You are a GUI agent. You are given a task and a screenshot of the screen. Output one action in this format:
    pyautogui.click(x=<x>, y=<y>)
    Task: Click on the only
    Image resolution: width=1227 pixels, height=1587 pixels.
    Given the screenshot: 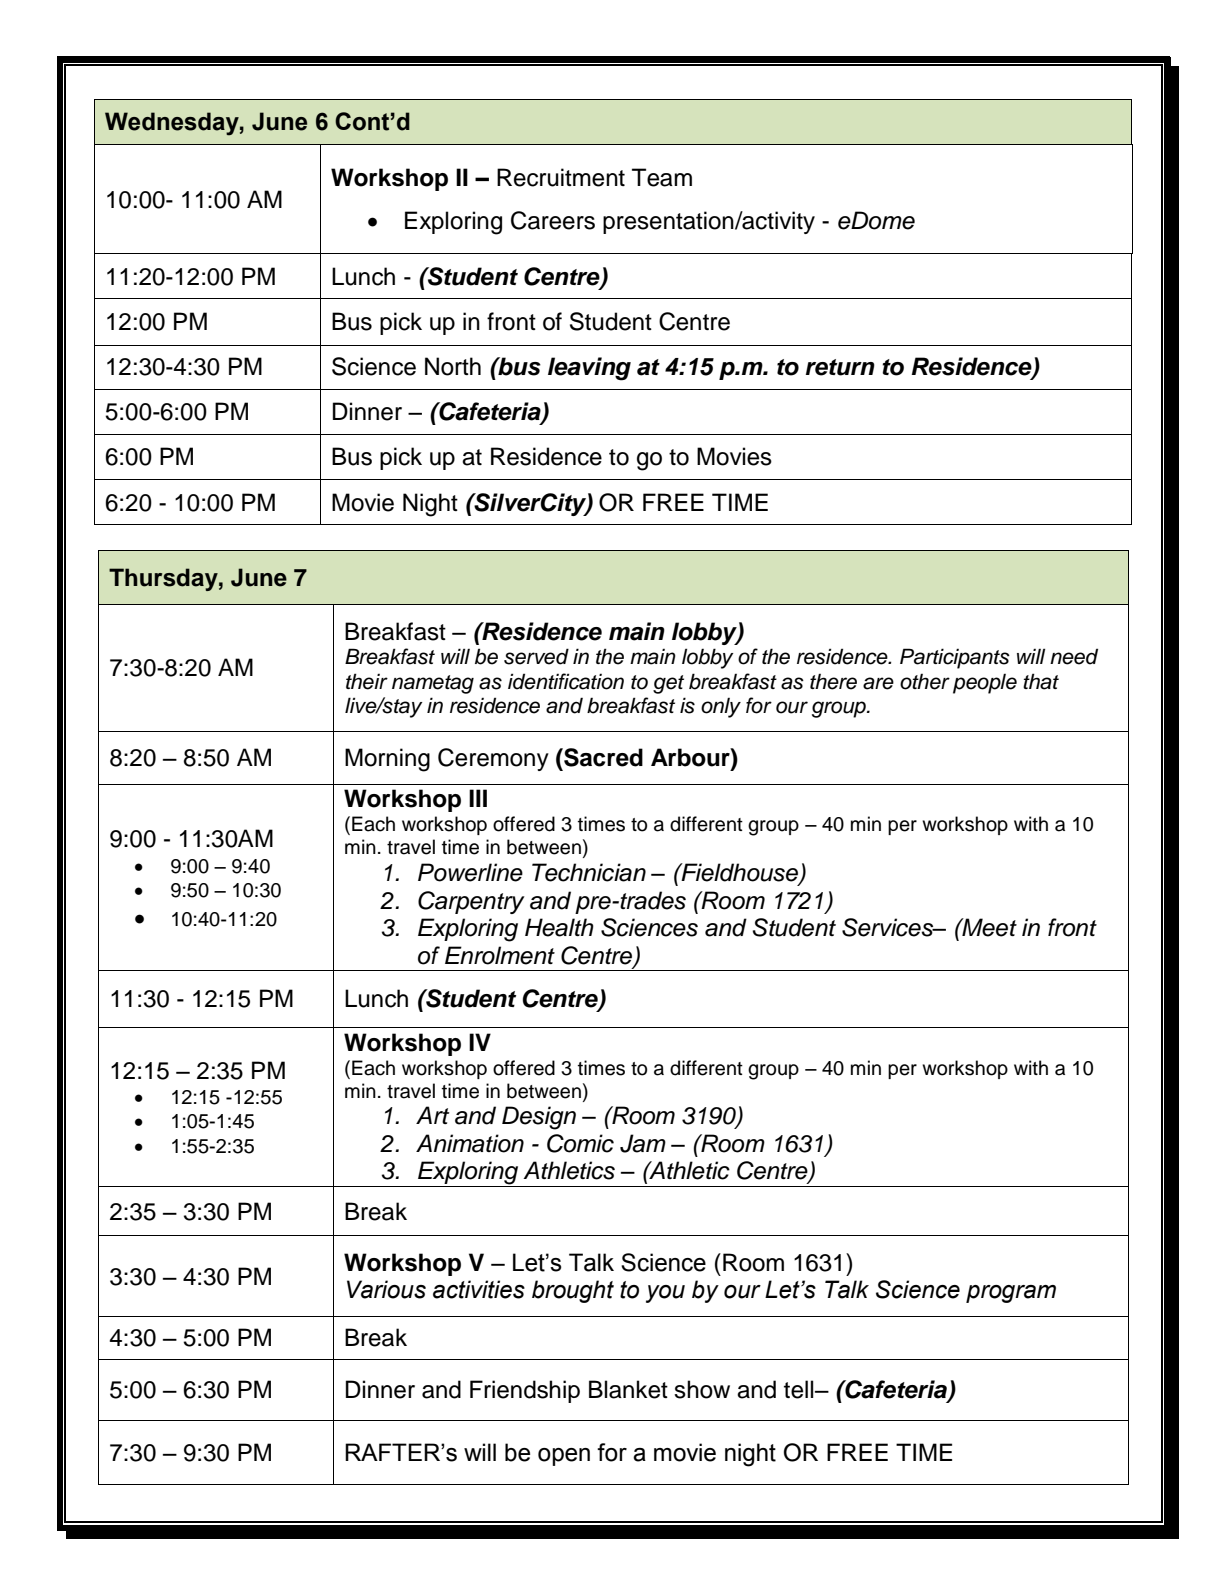 What is the action you would take?
    pyautogui.click(x=721, y=708)
